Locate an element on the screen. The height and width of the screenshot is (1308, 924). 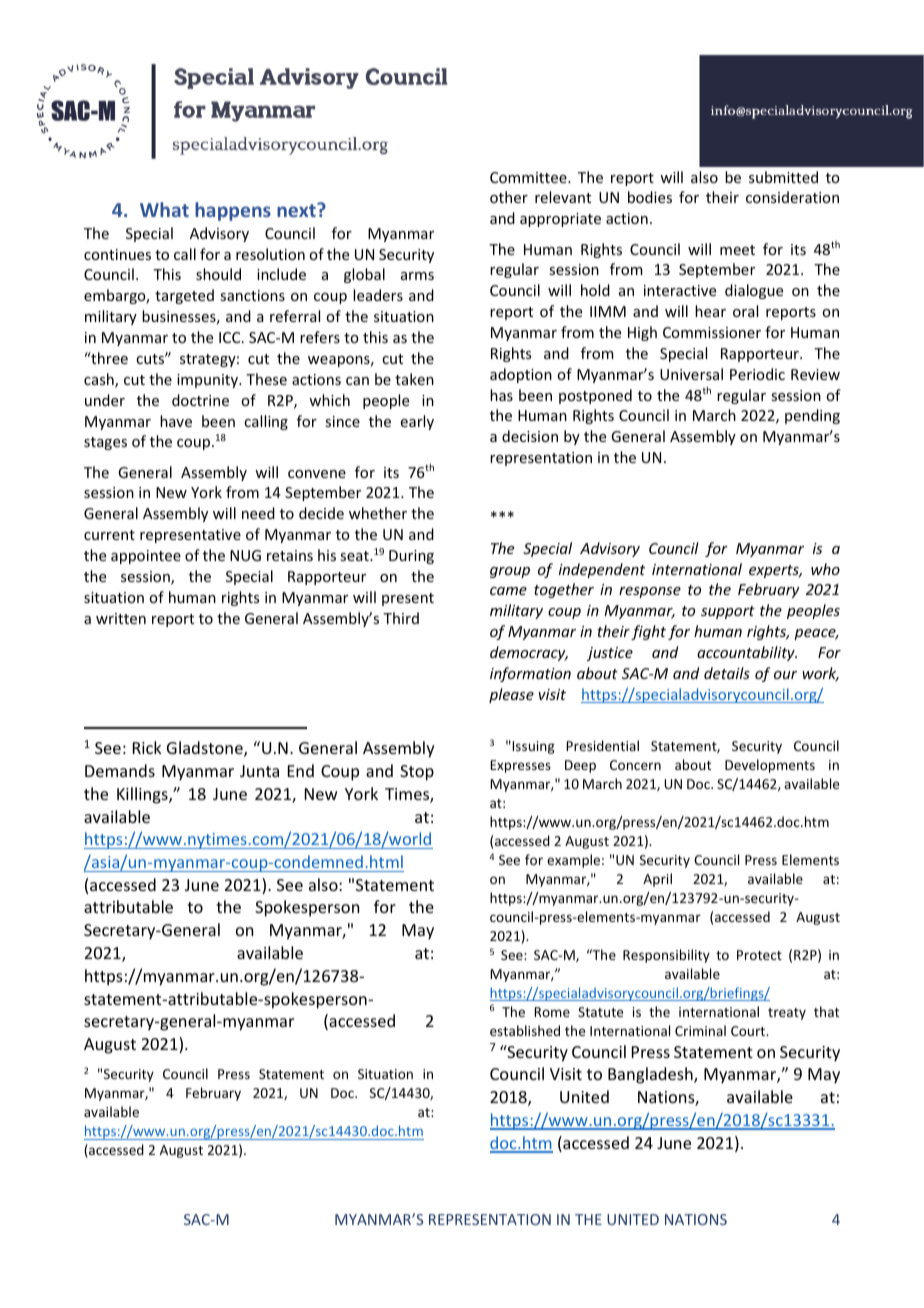
support is located at coordinates (728, 612).
